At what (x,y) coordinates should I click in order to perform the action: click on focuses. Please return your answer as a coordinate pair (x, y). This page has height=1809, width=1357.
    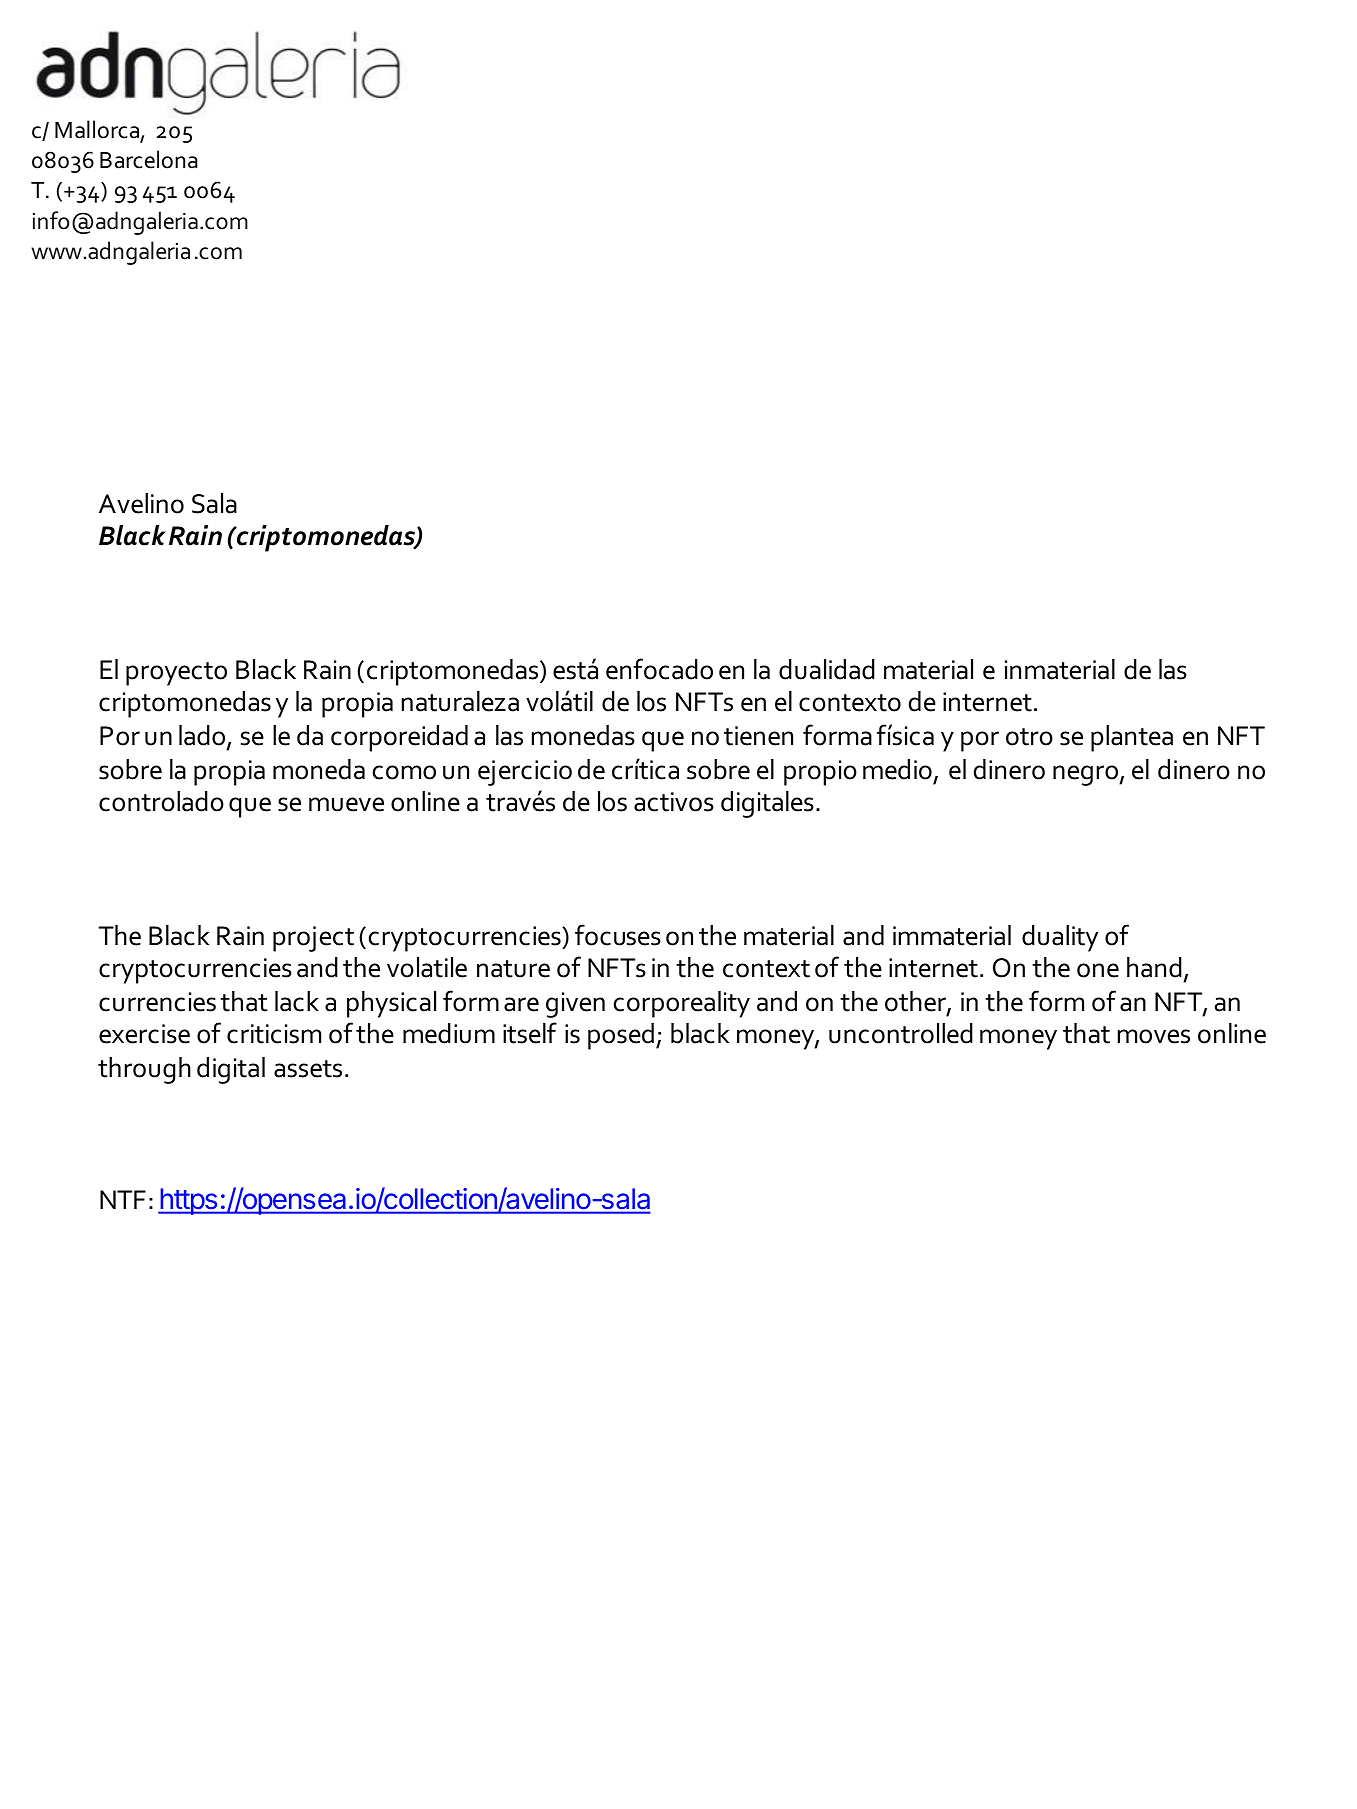
    Looking at the image, I should click on (618, 935).
